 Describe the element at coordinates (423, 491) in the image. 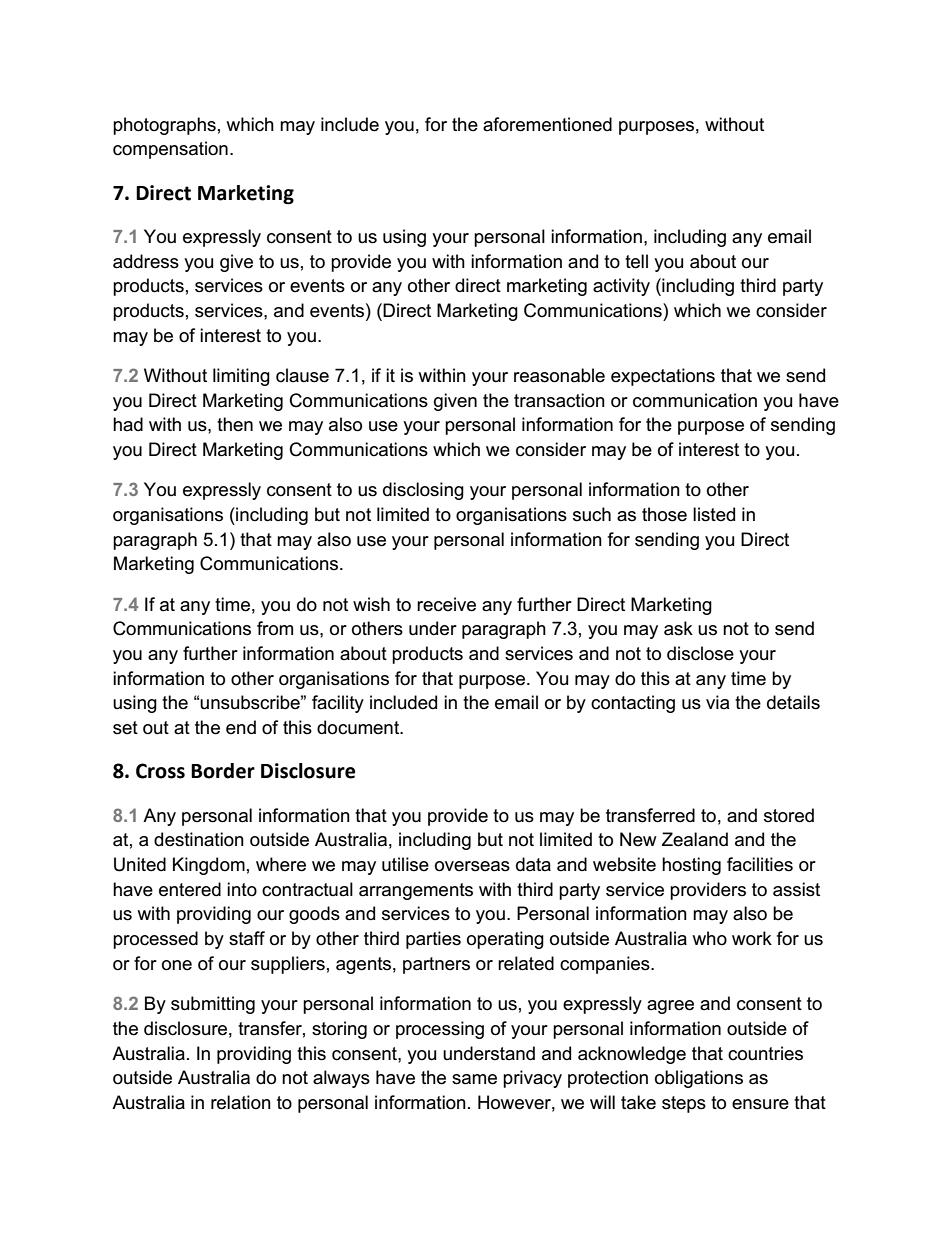

I see `disclosing` at that location.
